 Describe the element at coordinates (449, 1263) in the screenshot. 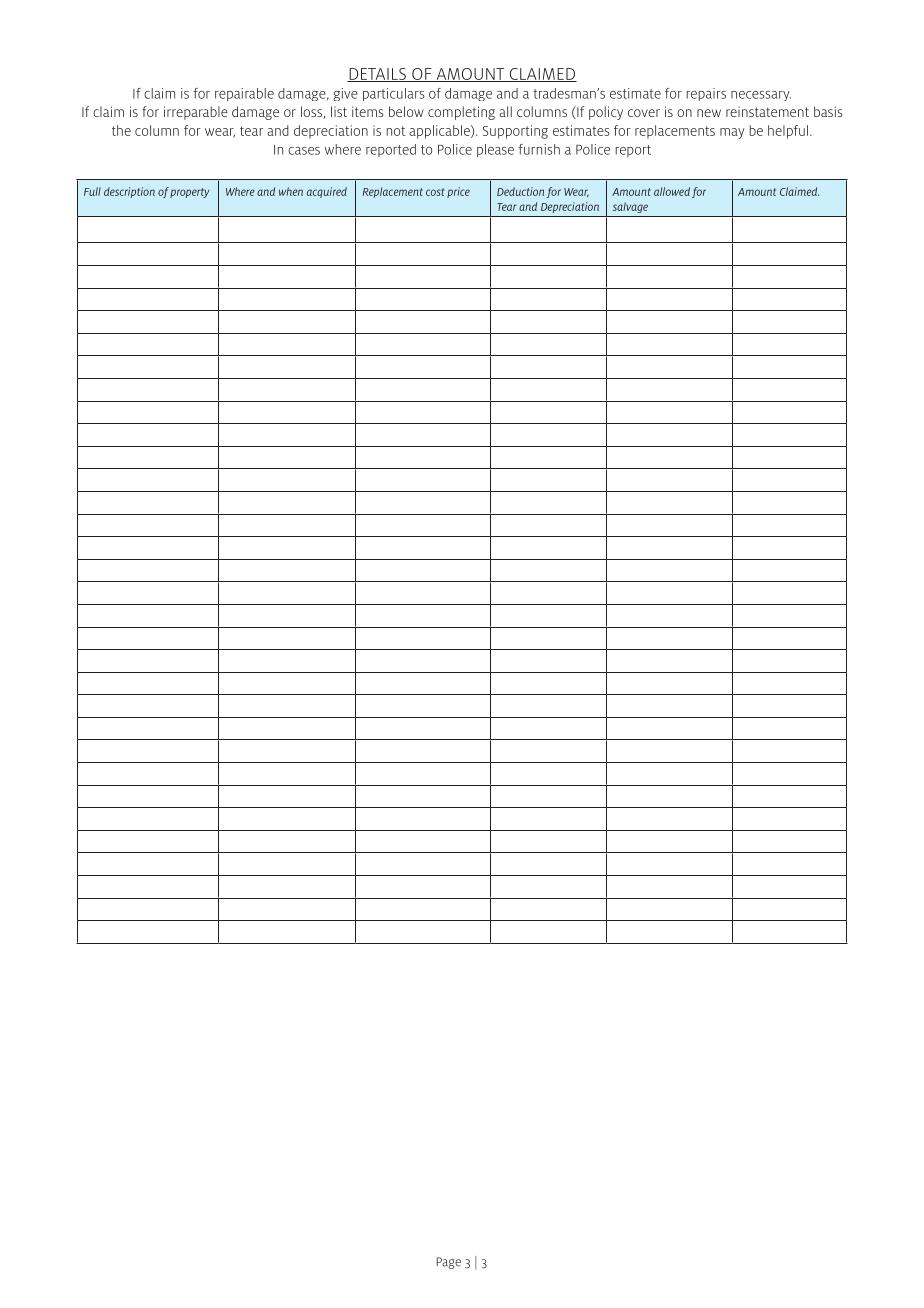

I see `Page` at that location.
